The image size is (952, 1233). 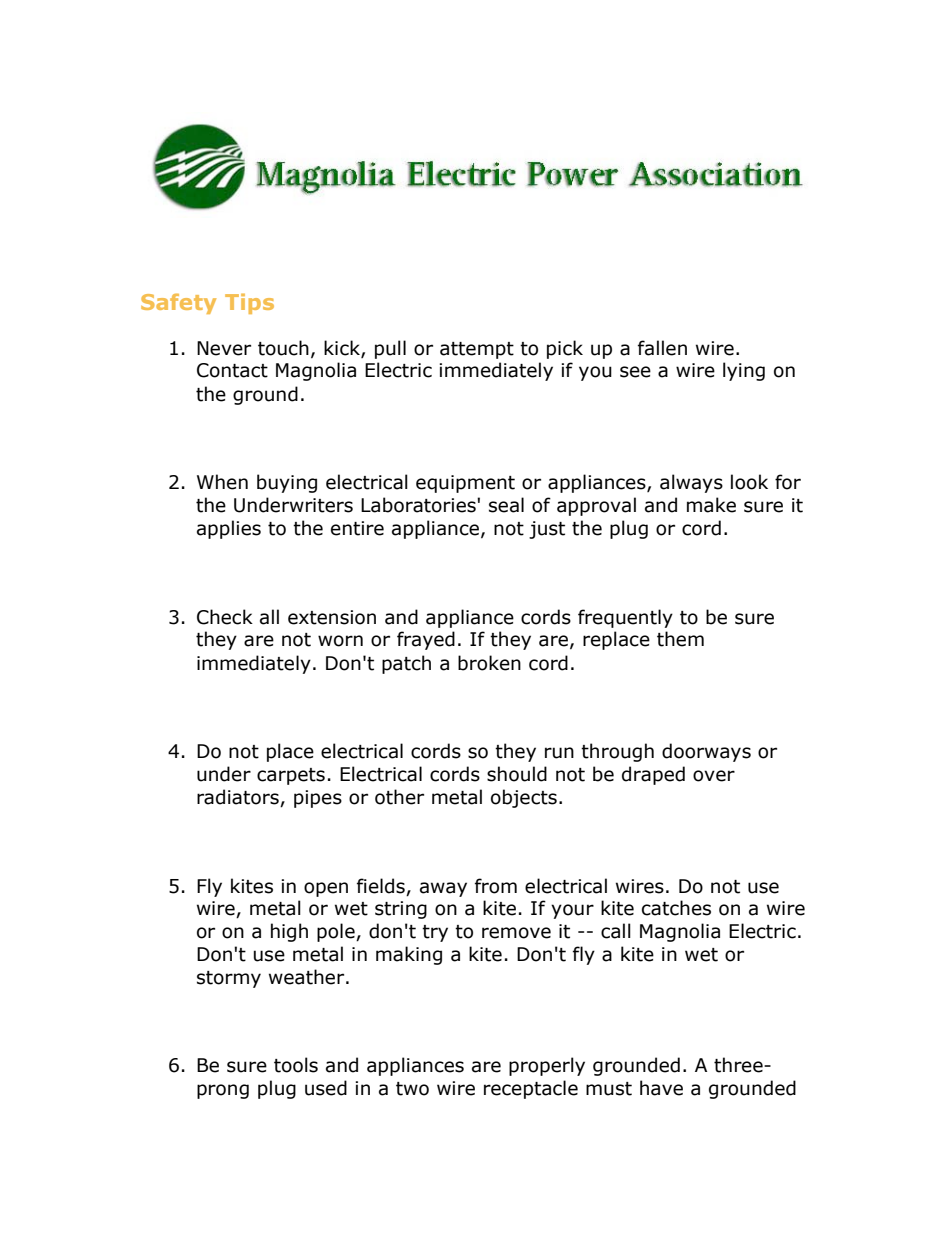 I want to click on pipes, so click(x=318, y=799).
